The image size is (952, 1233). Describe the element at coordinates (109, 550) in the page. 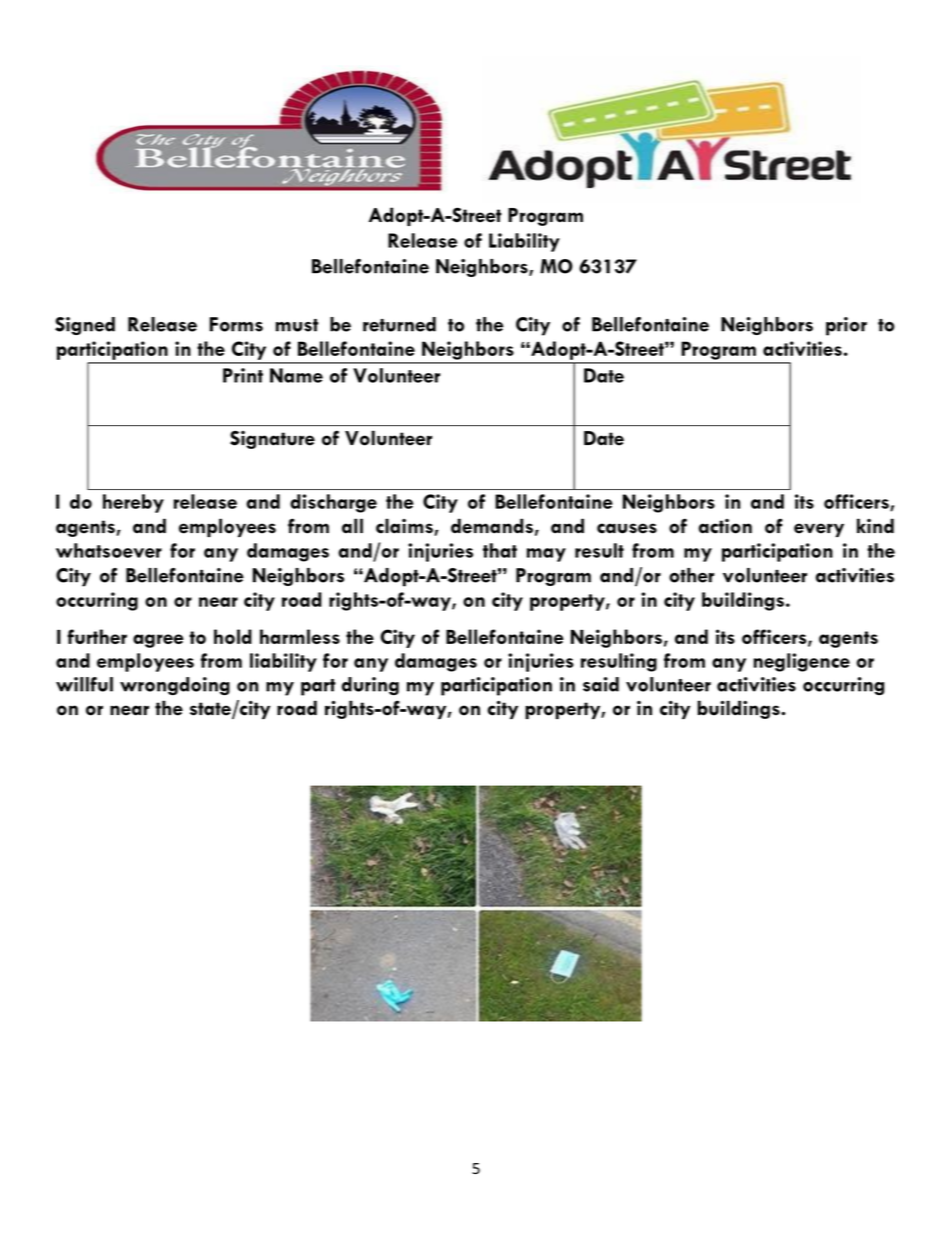

I see `whatsoever` at that location.
